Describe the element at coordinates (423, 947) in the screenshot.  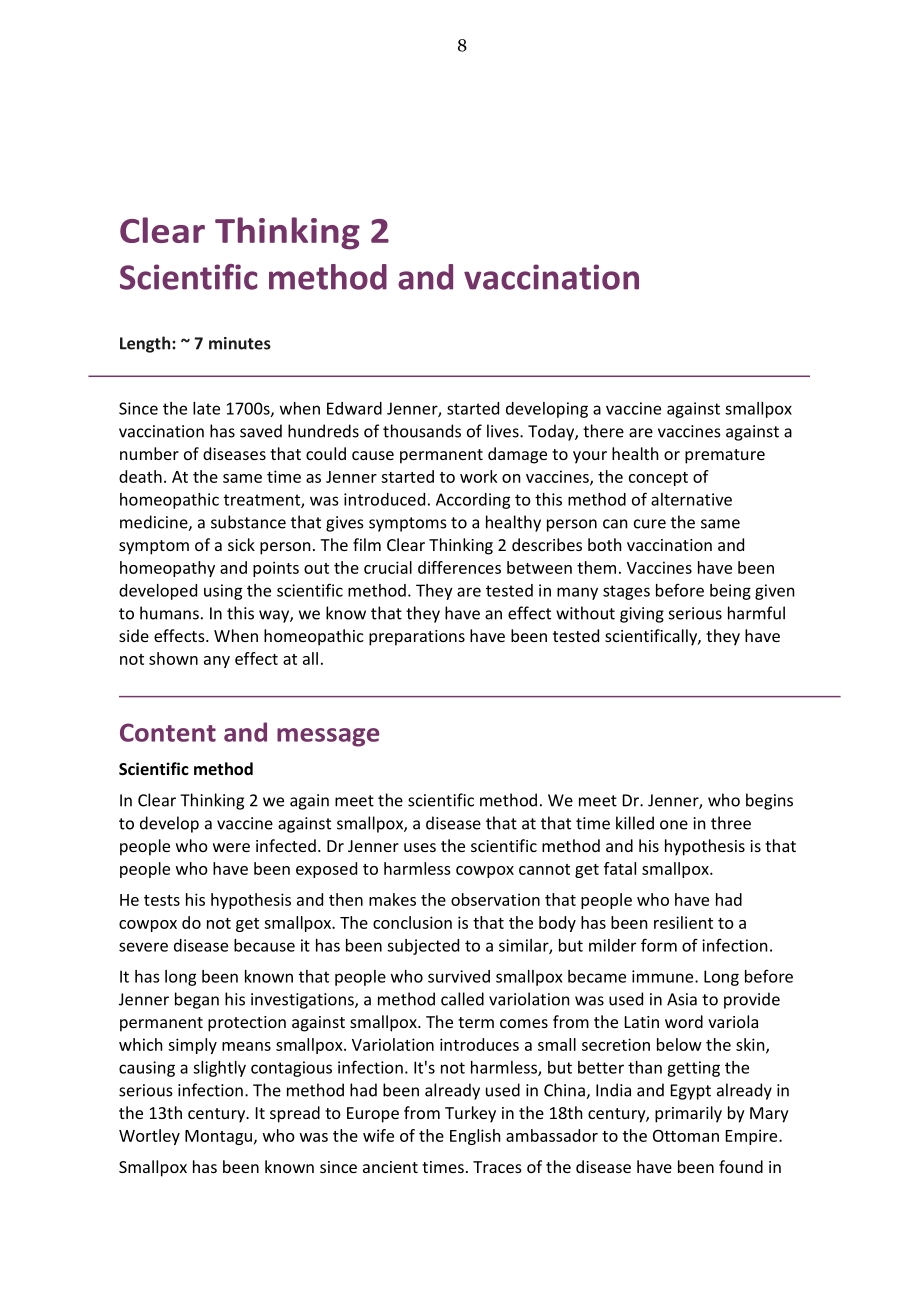
I see `subjected` at that location.
